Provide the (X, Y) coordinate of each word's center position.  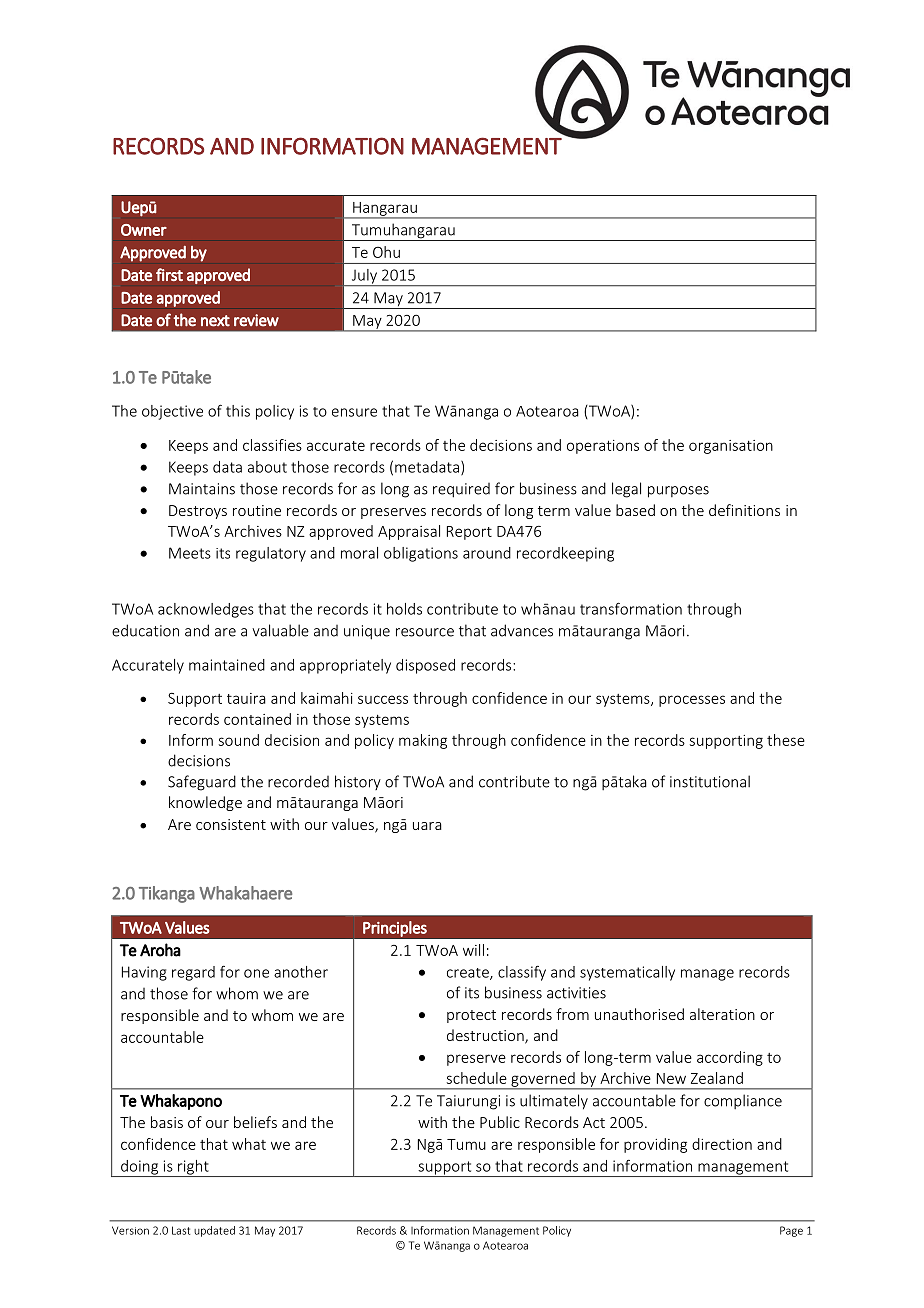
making (423, 741)
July (364, 277)
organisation (731, 447)
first (169, 274)
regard (193, 973)
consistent (231, 824)
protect (471, 1016)
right (193, 1168)
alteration (722, 1014)
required (461, 490)
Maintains (202, 489)
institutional (710, 781)
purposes (678, 492)
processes (692, 701)
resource (425, 632)
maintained (227, 665)
